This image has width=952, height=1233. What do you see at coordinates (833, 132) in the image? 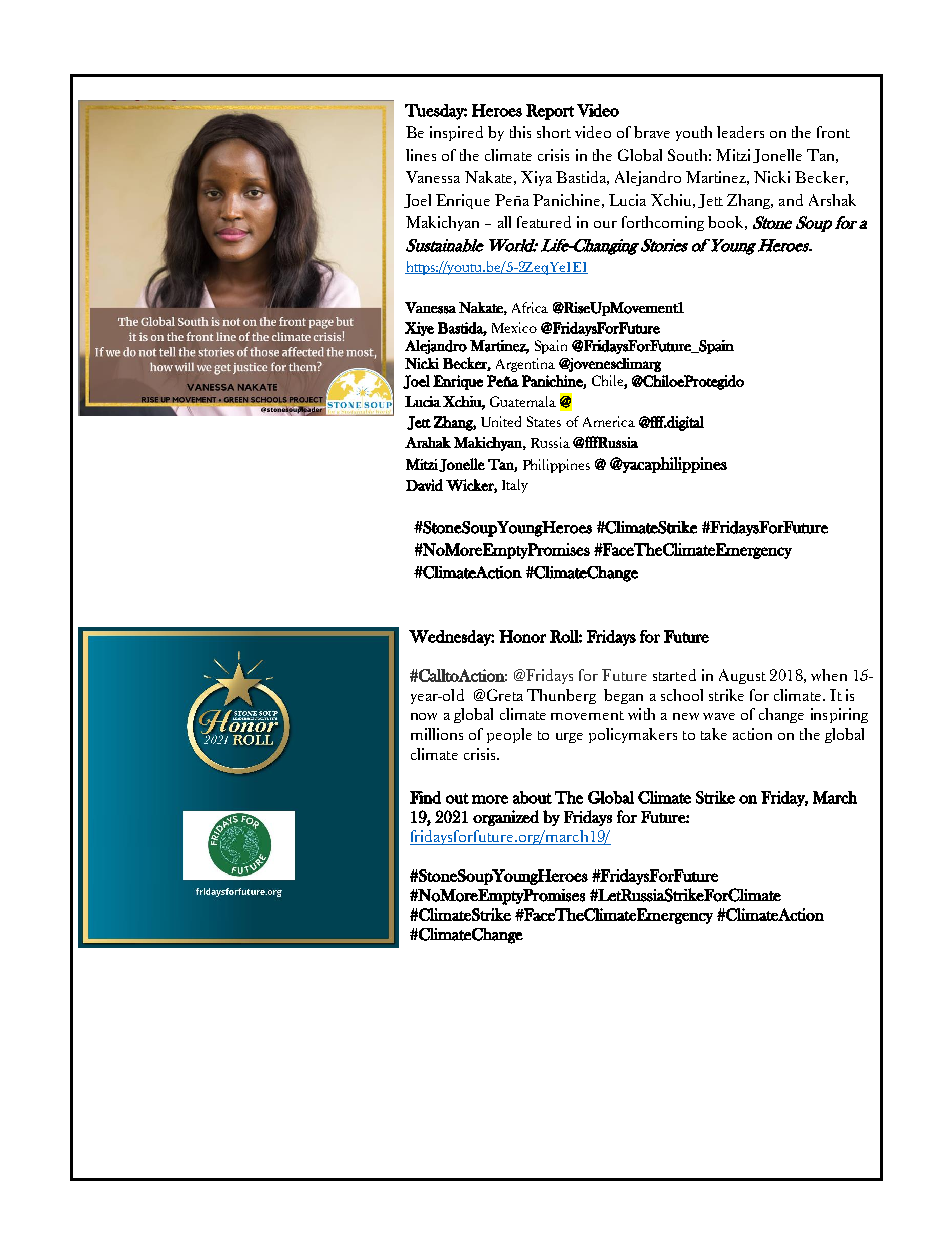
I see `front` at bounding box center [833, 132].
